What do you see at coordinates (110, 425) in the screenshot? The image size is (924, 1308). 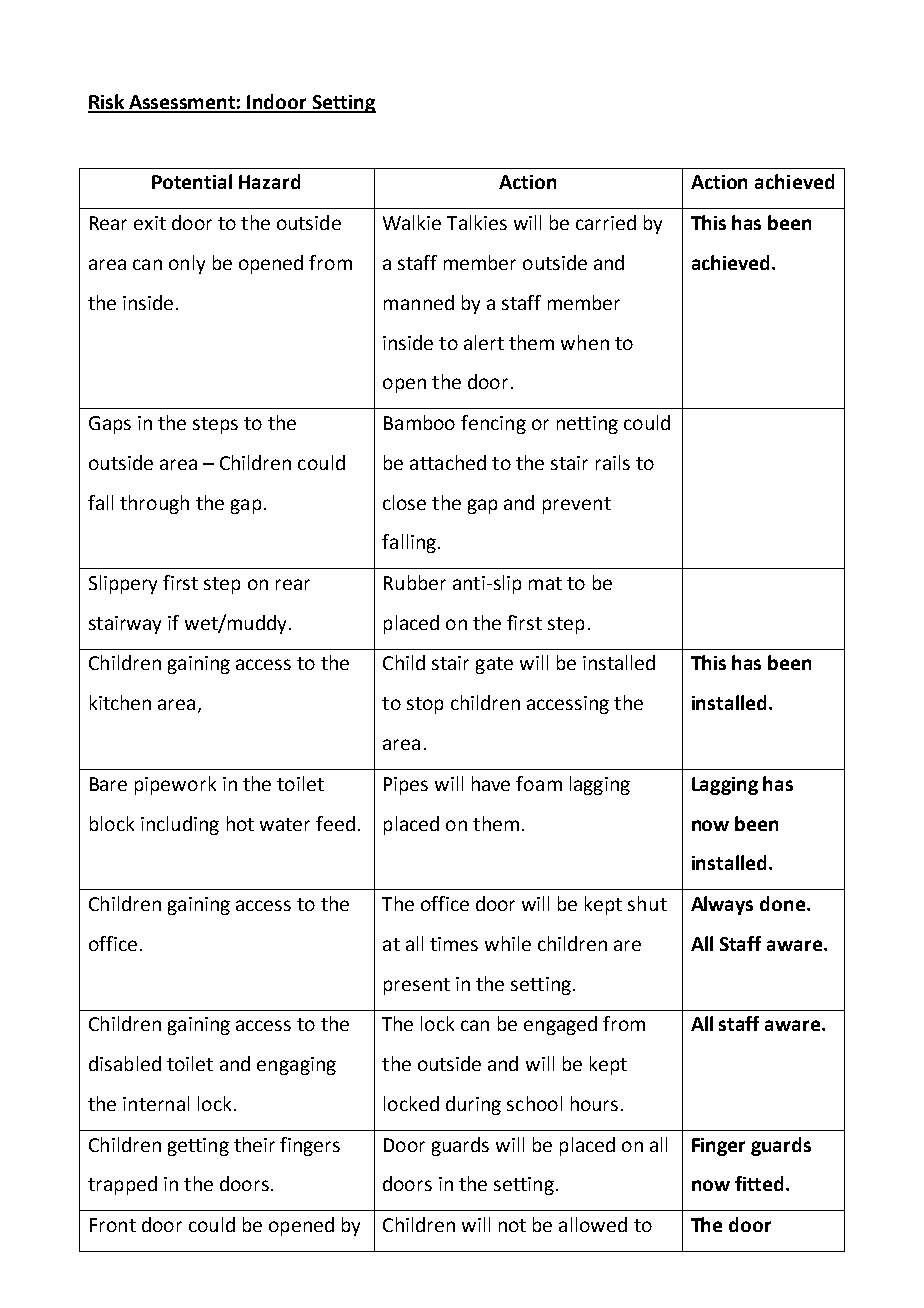 I see `Gaps` at bounding box center [110, 425].
